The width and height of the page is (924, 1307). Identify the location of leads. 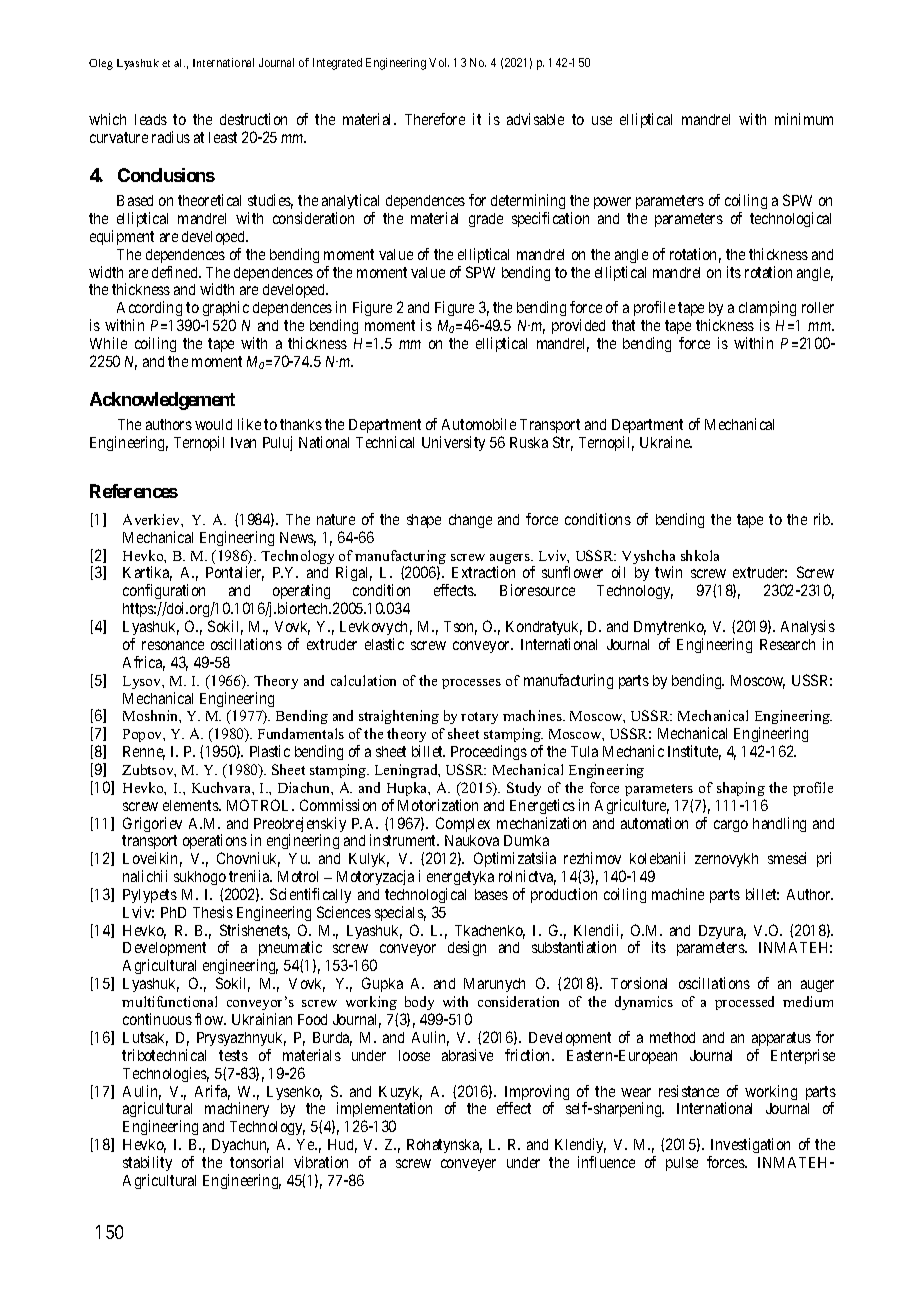
(151, 119).
